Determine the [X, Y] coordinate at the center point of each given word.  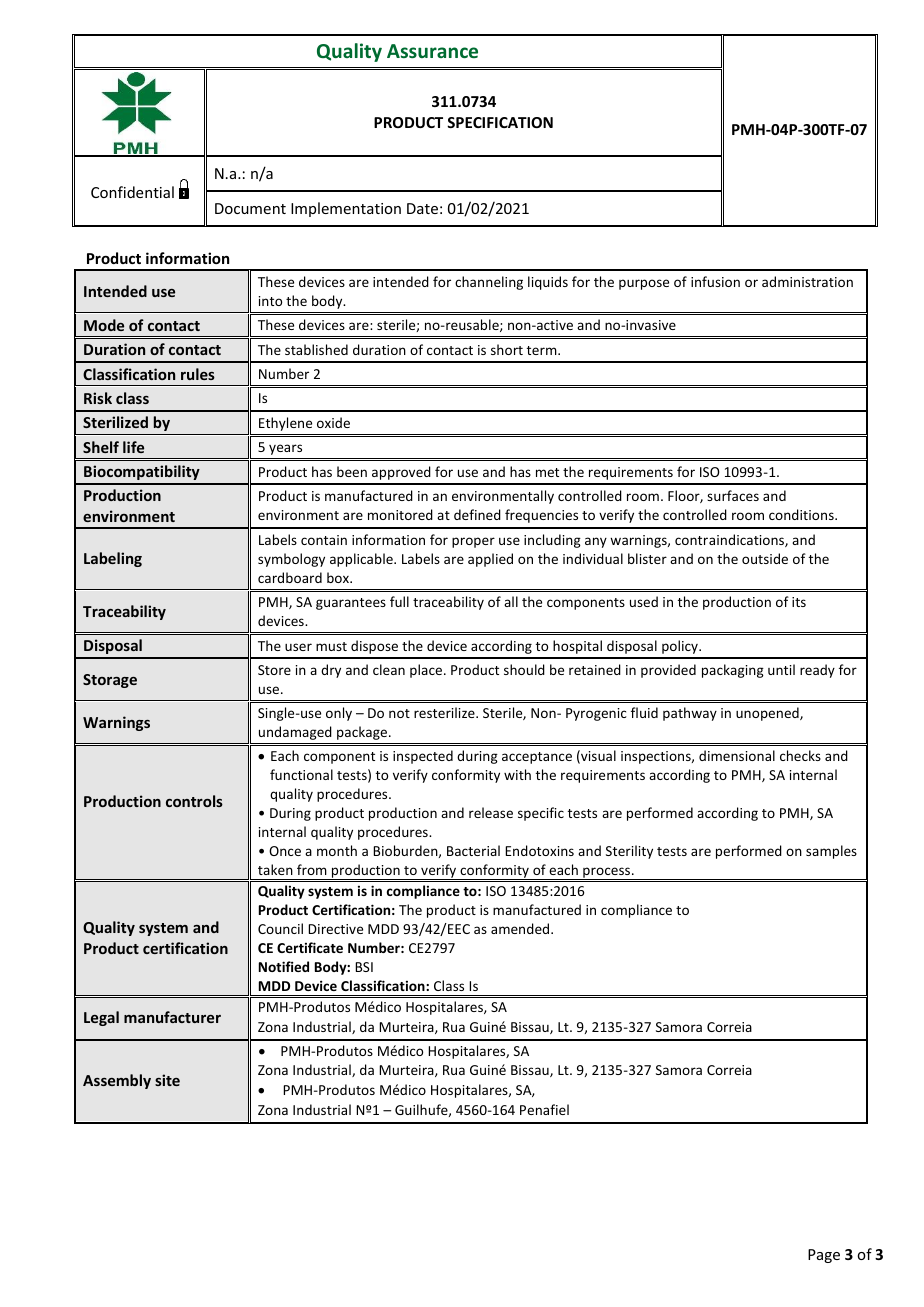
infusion [715, 281]
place [427, 671]
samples [831, 852]
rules [198, 374]
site [167, 1080]
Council [280, 928]
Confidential [132, 192]
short [507, 349]
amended [521, 928]
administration [807, 281]
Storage [110, 681]
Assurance [432, 51]
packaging [733, 671]
